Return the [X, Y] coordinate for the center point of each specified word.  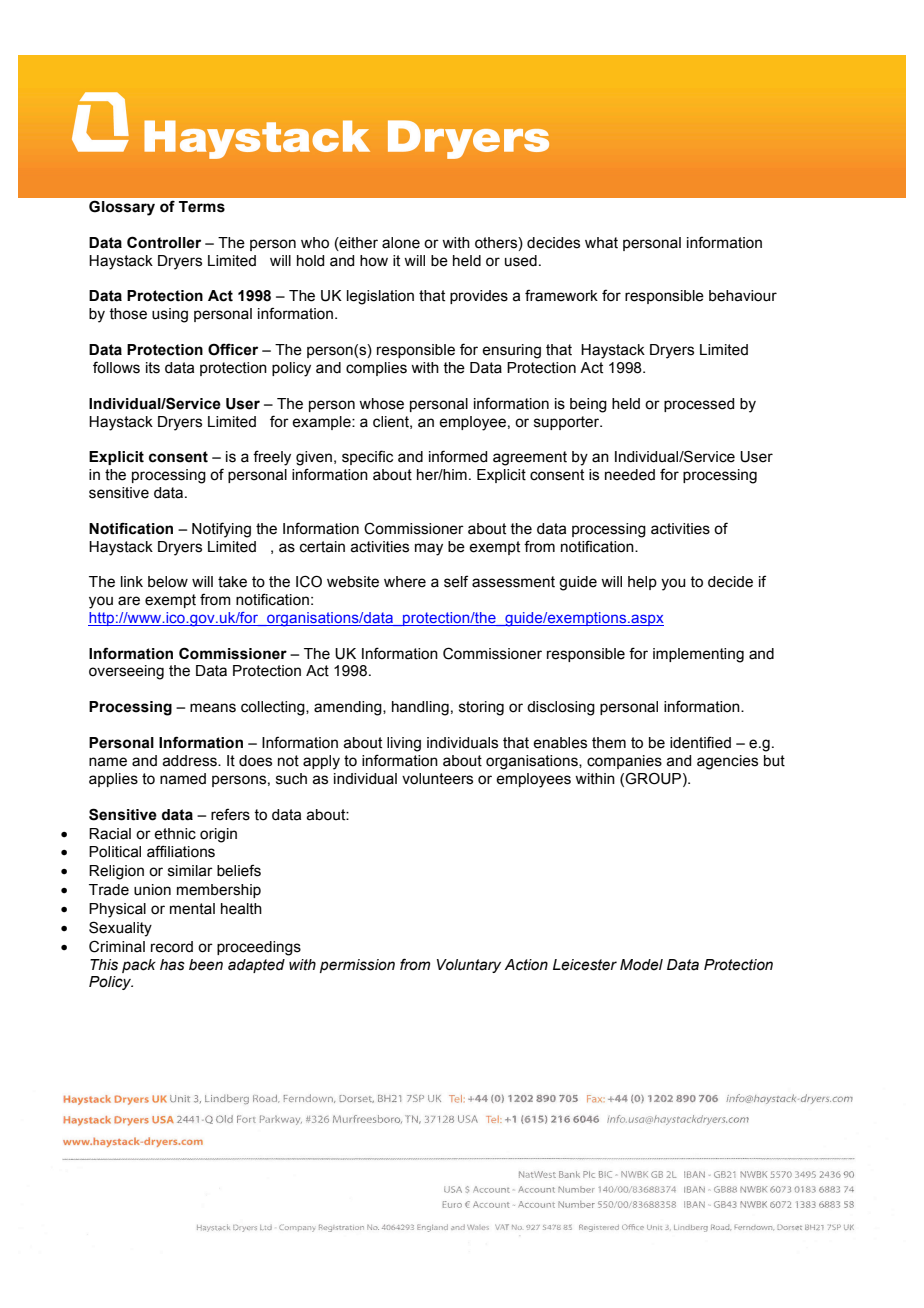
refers [230, 814]
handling [420, 708]
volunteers [437, 779]
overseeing [126, 672]
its [153, 368]
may [429, 549]
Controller [164, 242]
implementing [698, 655]
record [172, 947]
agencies [727, 762]
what [601, 243]
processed [699, 405]
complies [376, 369]
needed [630, 475]
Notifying [221, 530]
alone [401, 243]
